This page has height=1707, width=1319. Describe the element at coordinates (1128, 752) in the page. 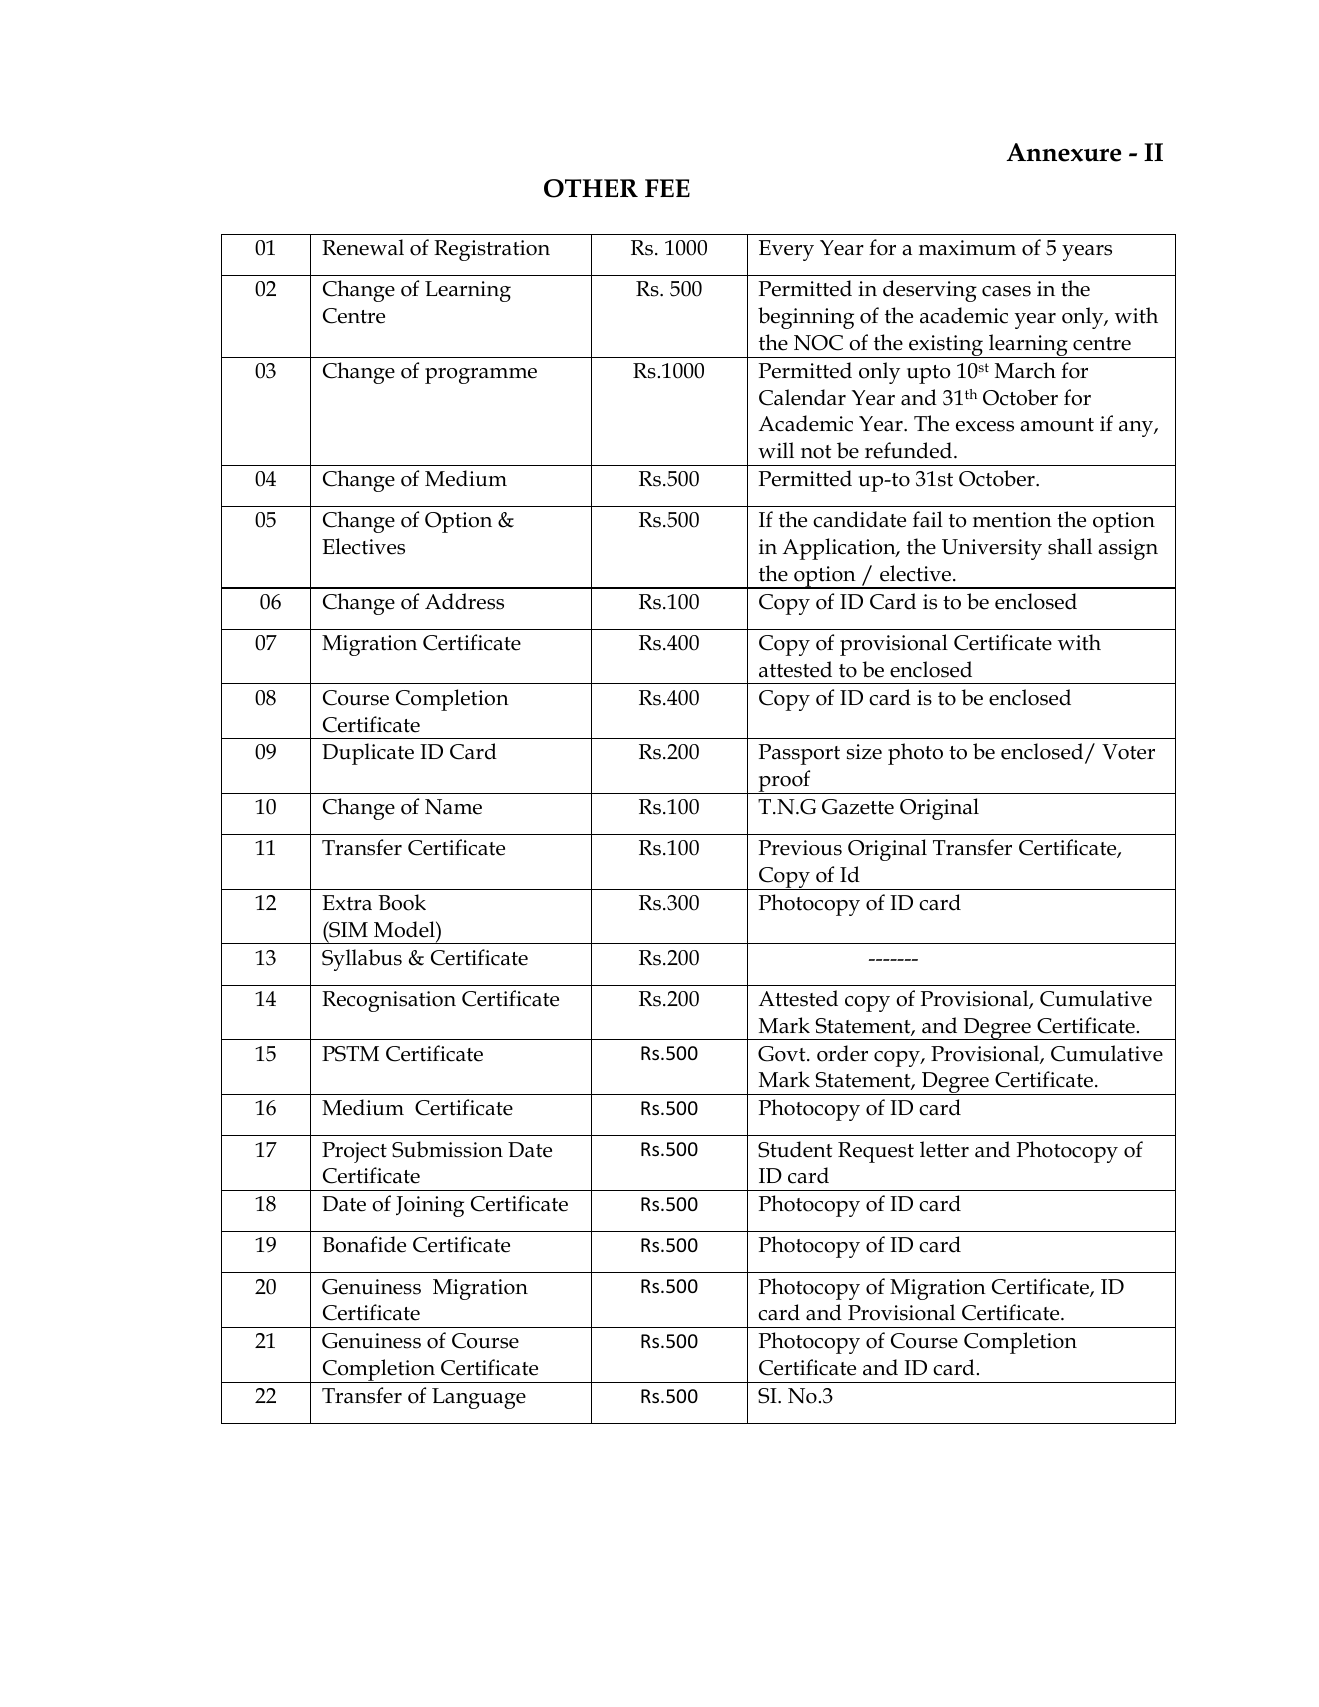

I see `Voter` at that location.
